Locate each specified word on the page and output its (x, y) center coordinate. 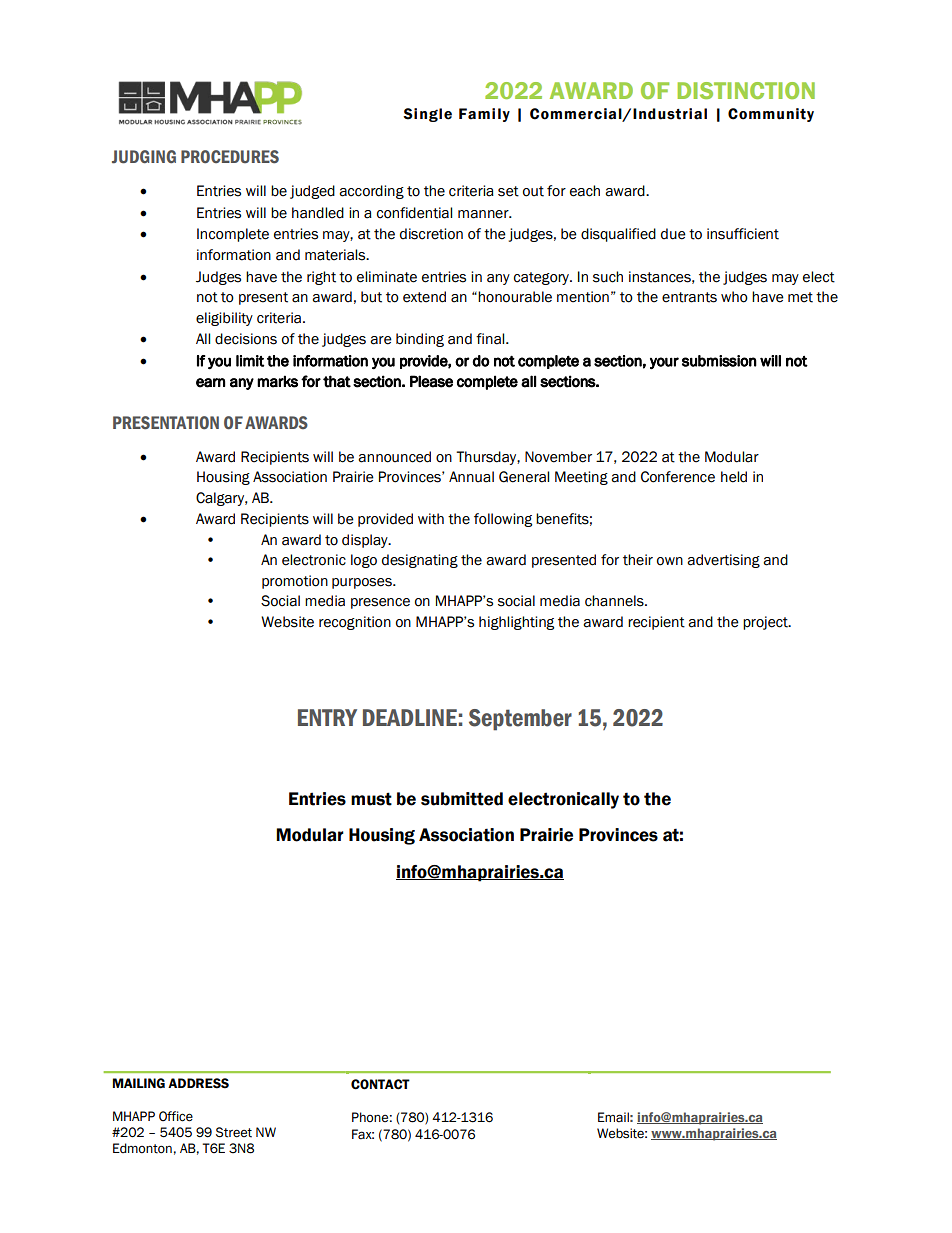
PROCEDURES (230, 157)
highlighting (516, 623)
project (766, 623)
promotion (295, 582)
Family (484, 115)
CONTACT (380, 1084)
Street (234, 1132)
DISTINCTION (746, 90)
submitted (462, 799)
